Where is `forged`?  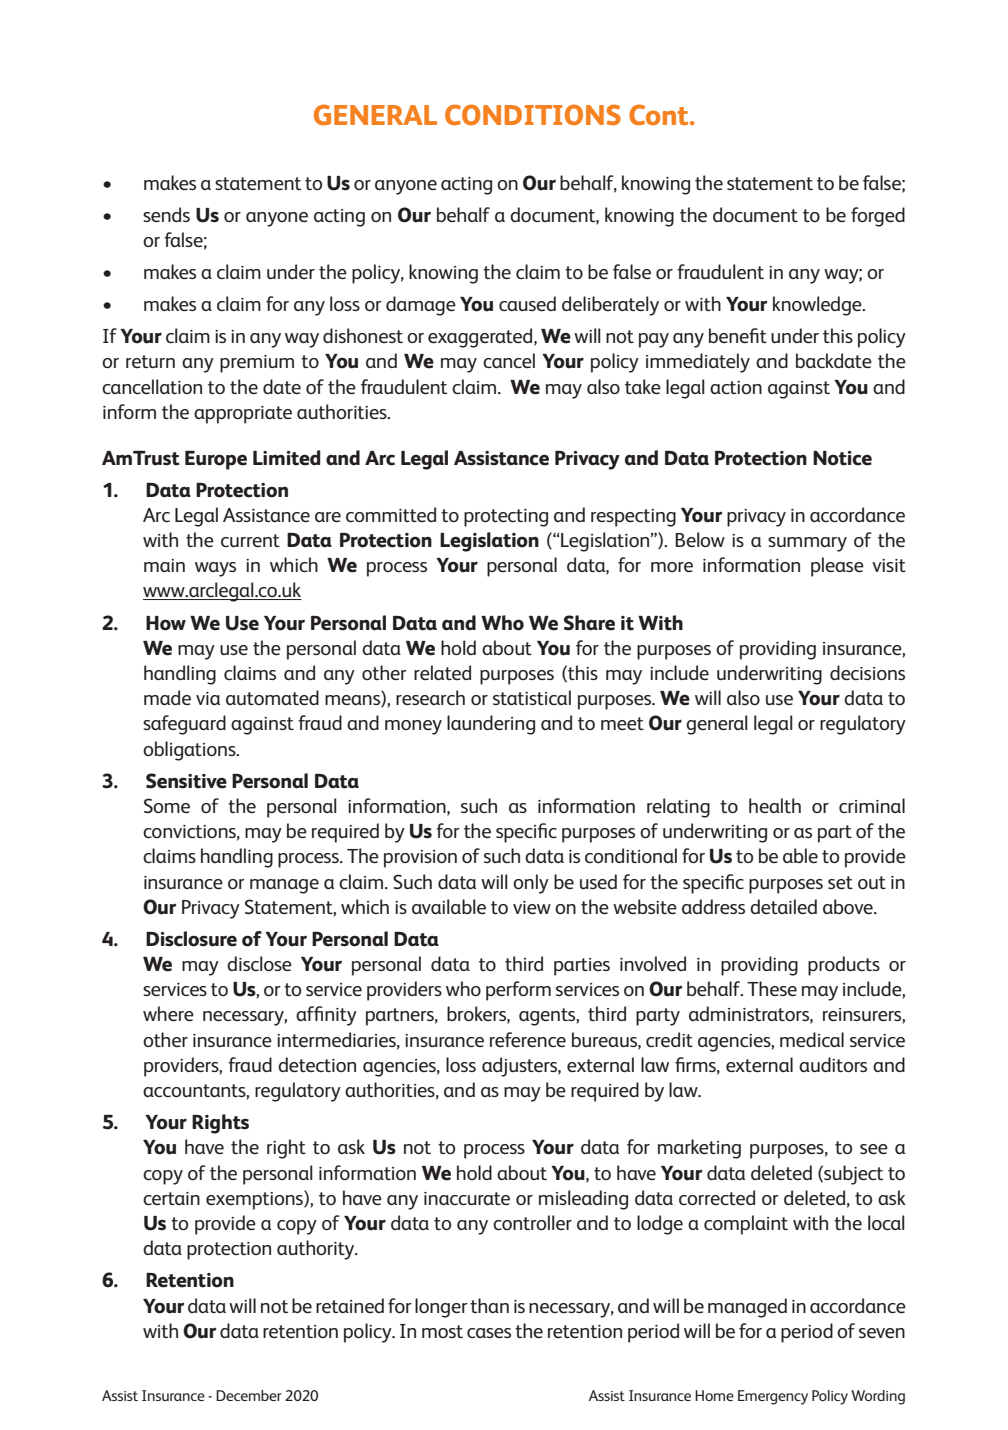 forged is located at coordinates (878, 217).
